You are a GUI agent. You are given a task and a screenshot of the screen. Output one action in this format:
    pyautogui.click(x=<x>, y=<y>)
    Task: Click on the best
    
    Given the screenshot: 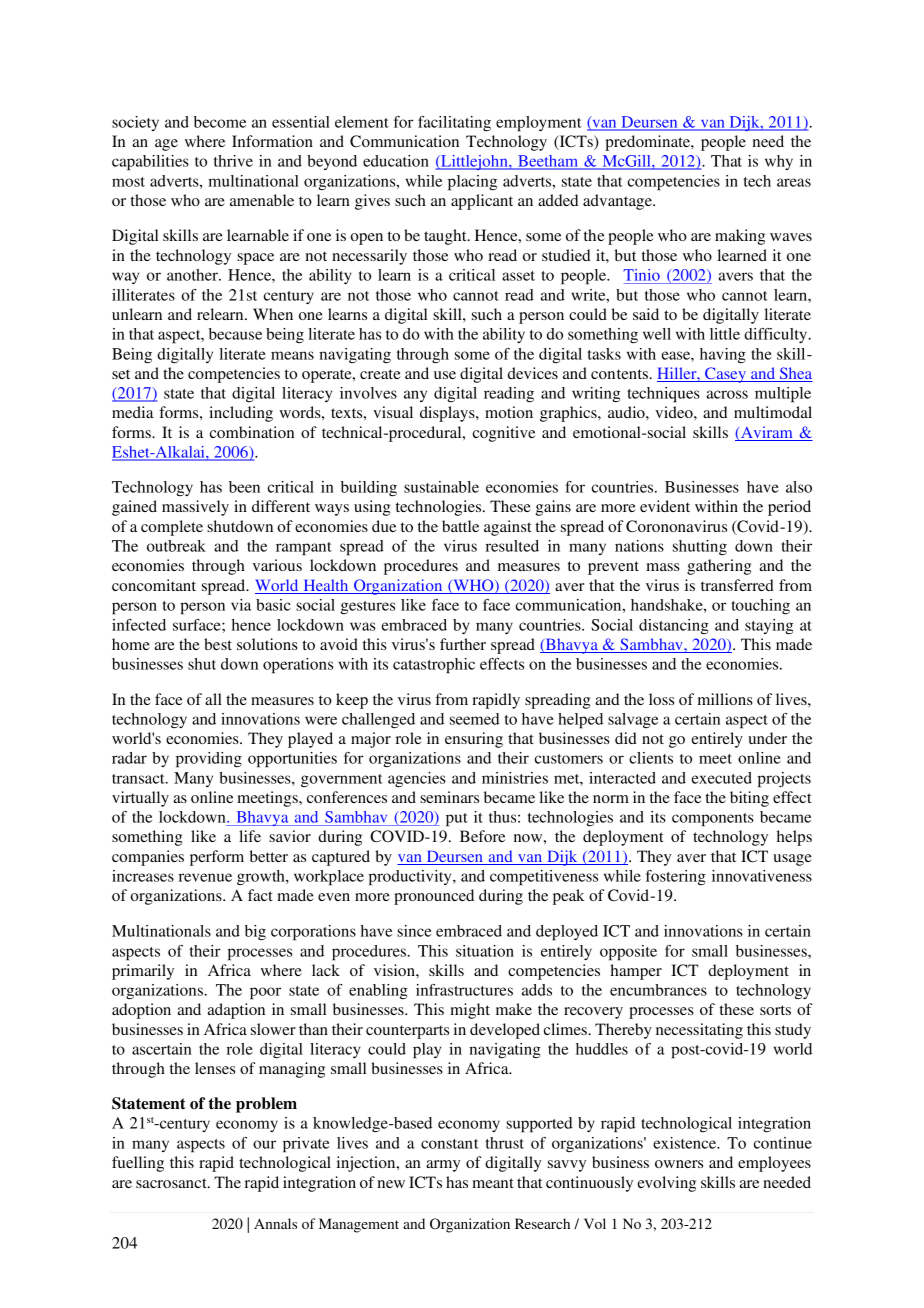 What is the action you would take?
    pyautogui.click(x=218, y=644)
